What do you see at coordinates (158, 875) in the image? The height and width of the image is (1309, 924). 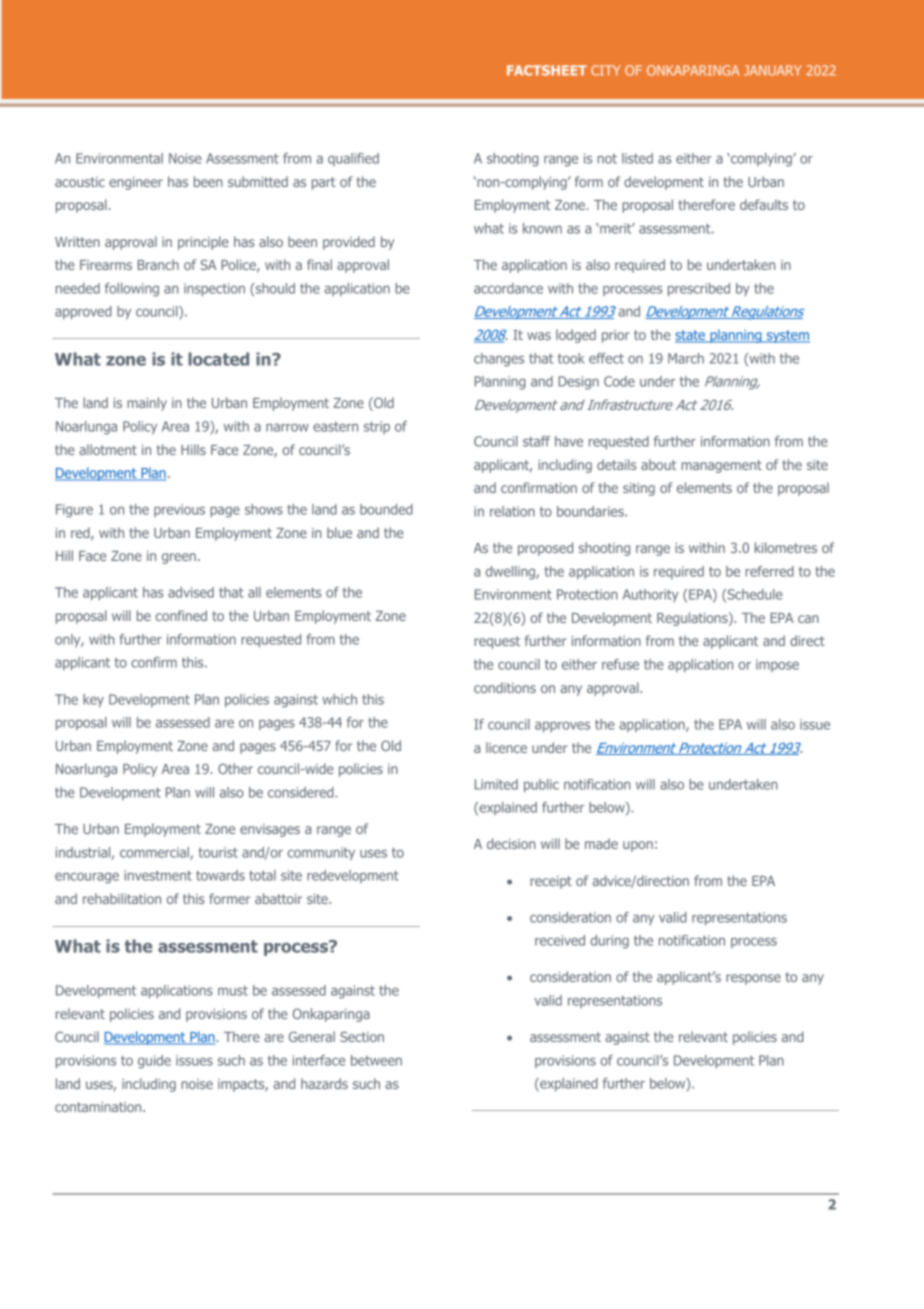 I see `investment` at bounding box center [158, 875].
